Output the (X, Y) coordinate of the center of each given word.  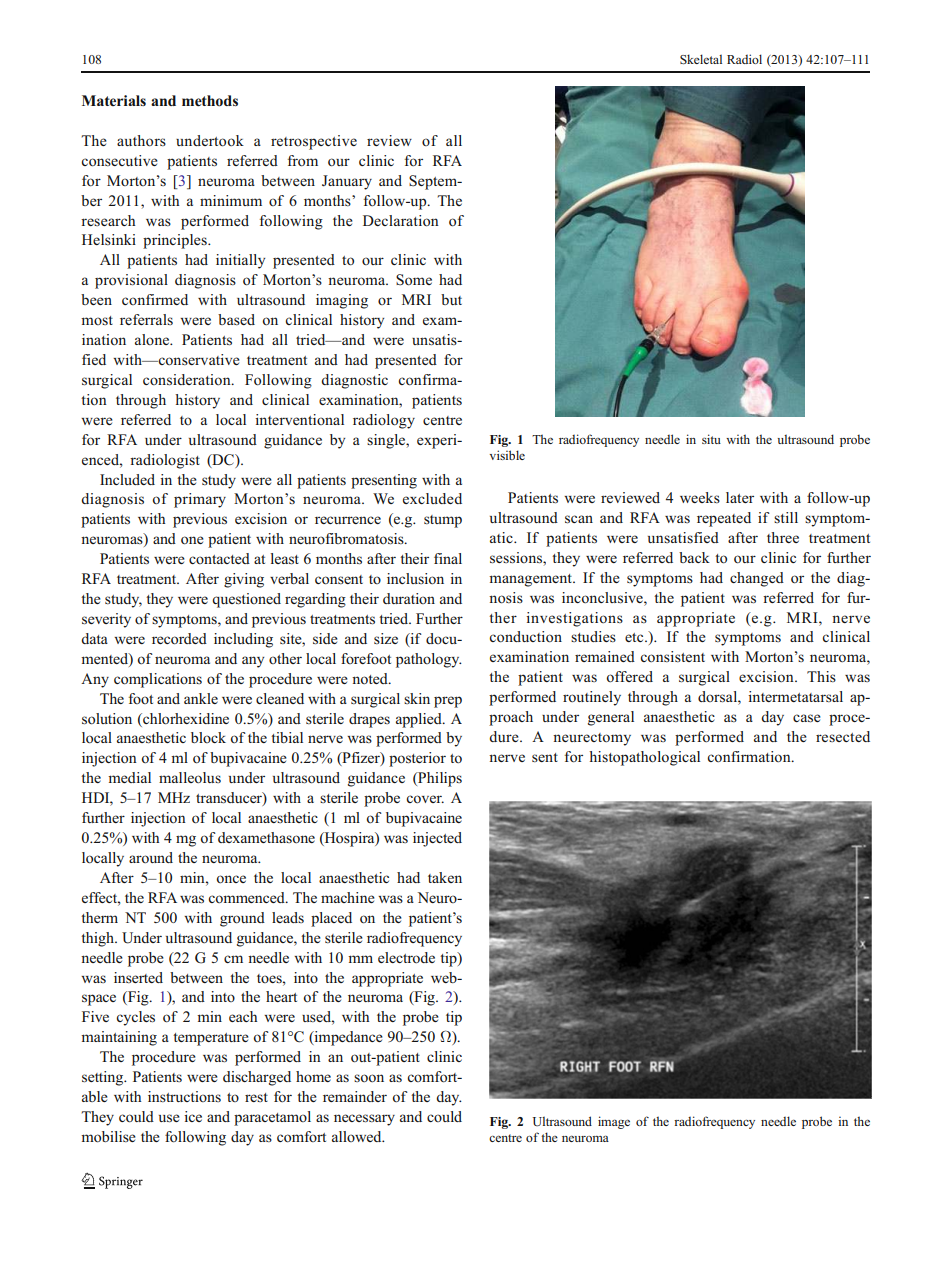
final (448, 558)
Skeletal (701, 59)
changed (757, 579)
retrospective (314, 142)
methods (210, 101)
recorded (179, 639)
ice (193, 1116)
